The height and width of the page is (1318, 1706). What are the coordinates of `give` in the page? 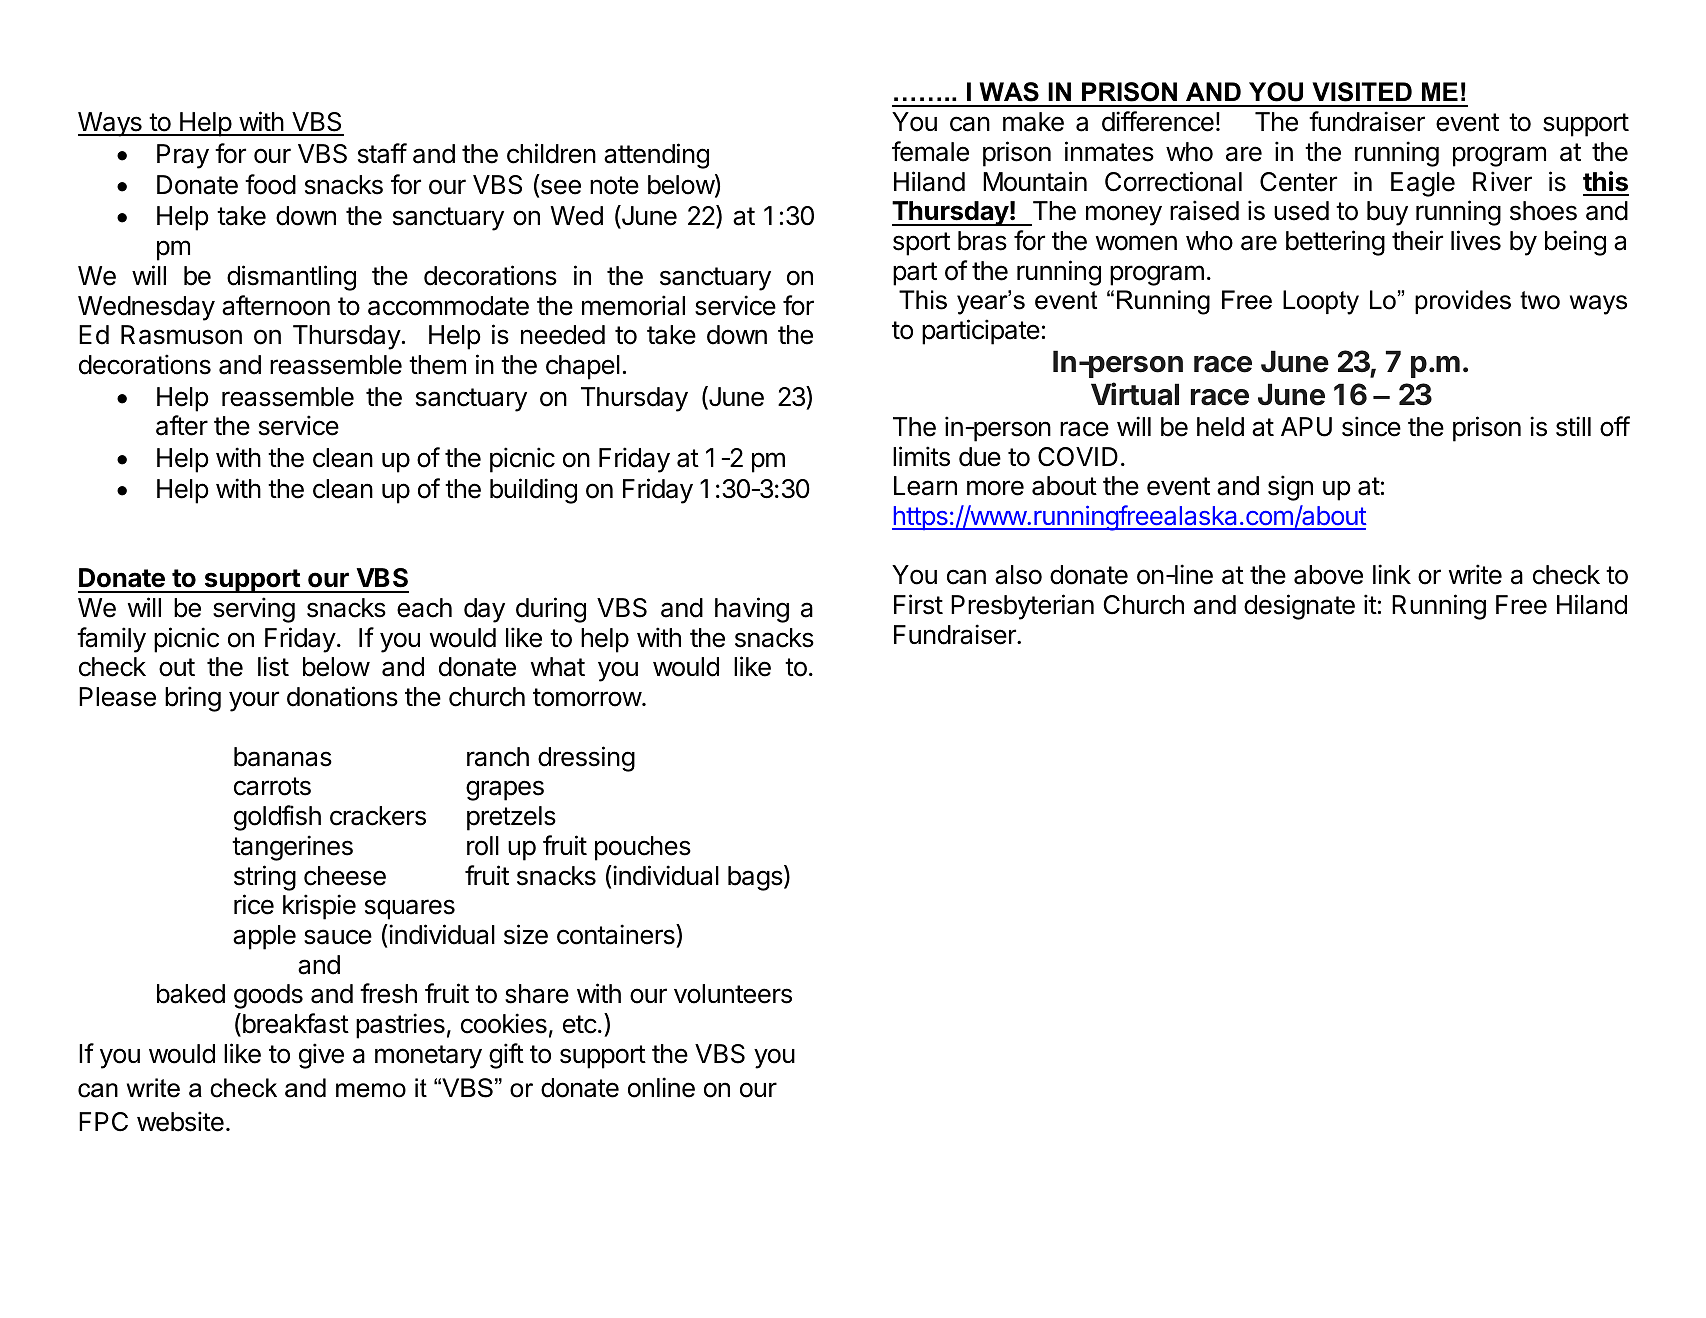 It's located at (321, 1056).
